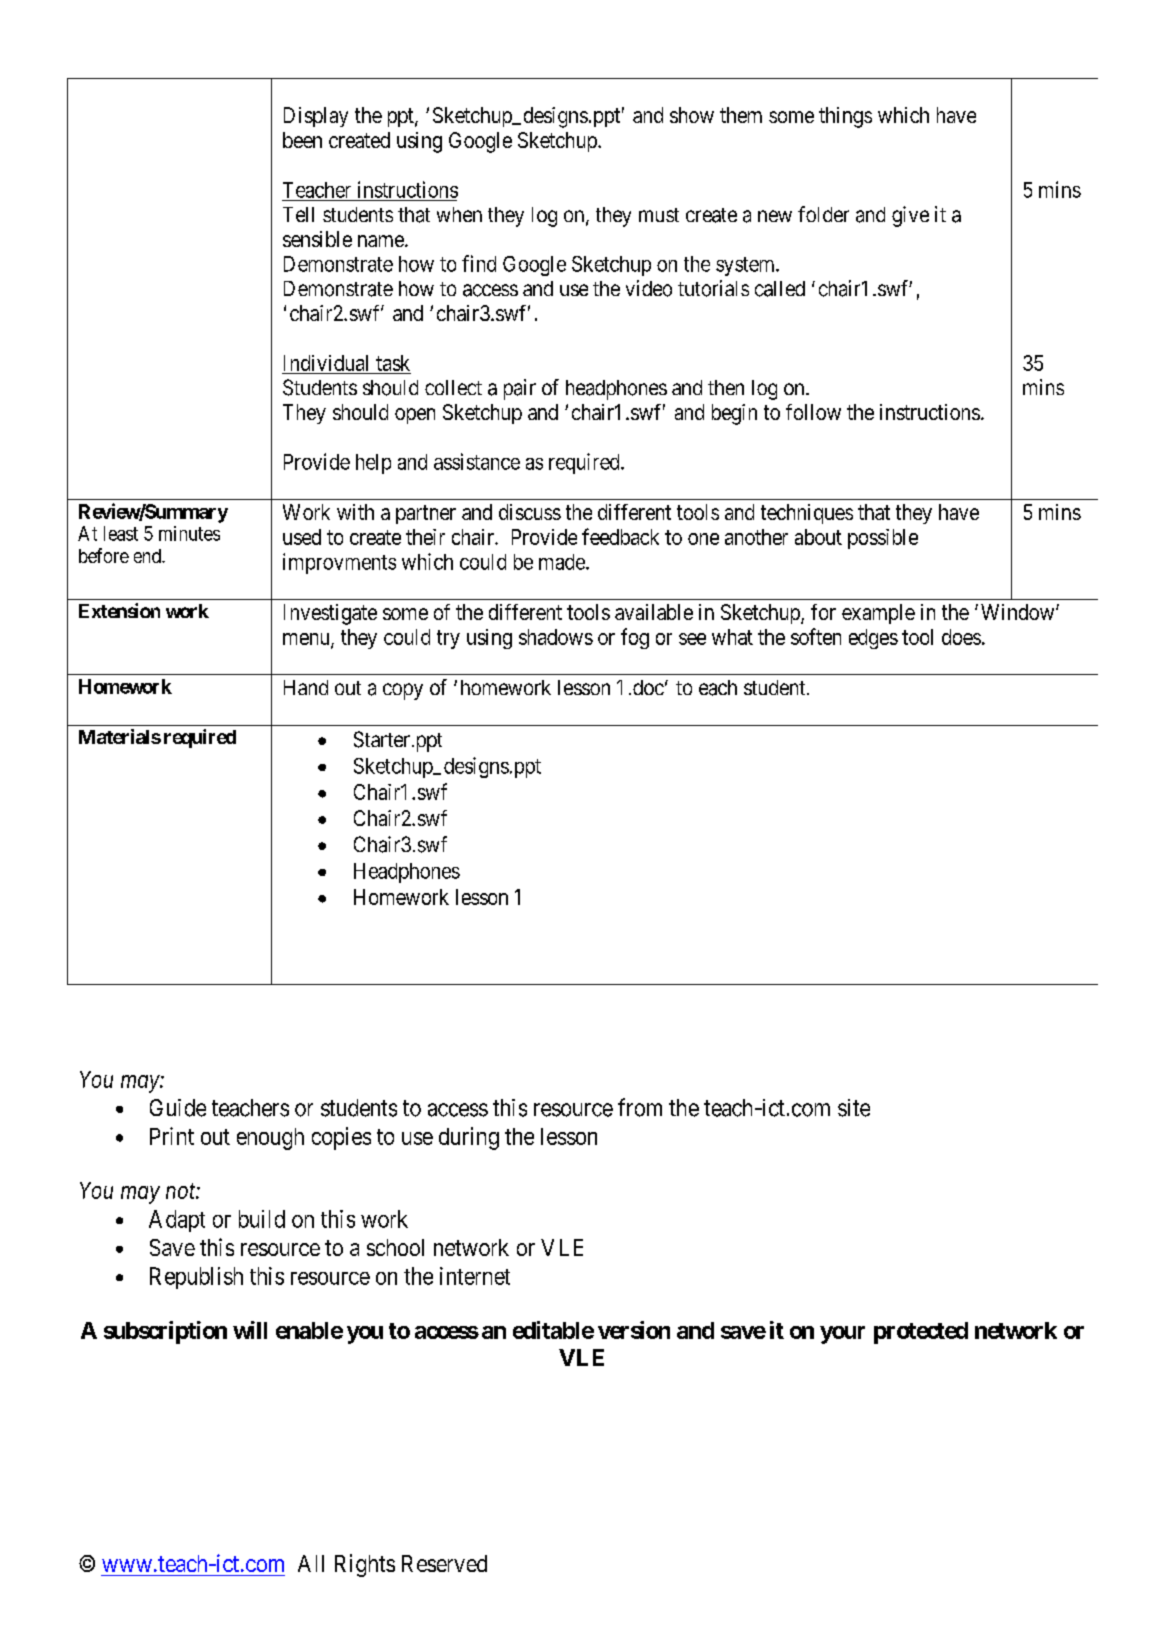  What do you see at coordinates (873, 639) in the screenshot?
I see `edges` at bounding box center [873, 639].
